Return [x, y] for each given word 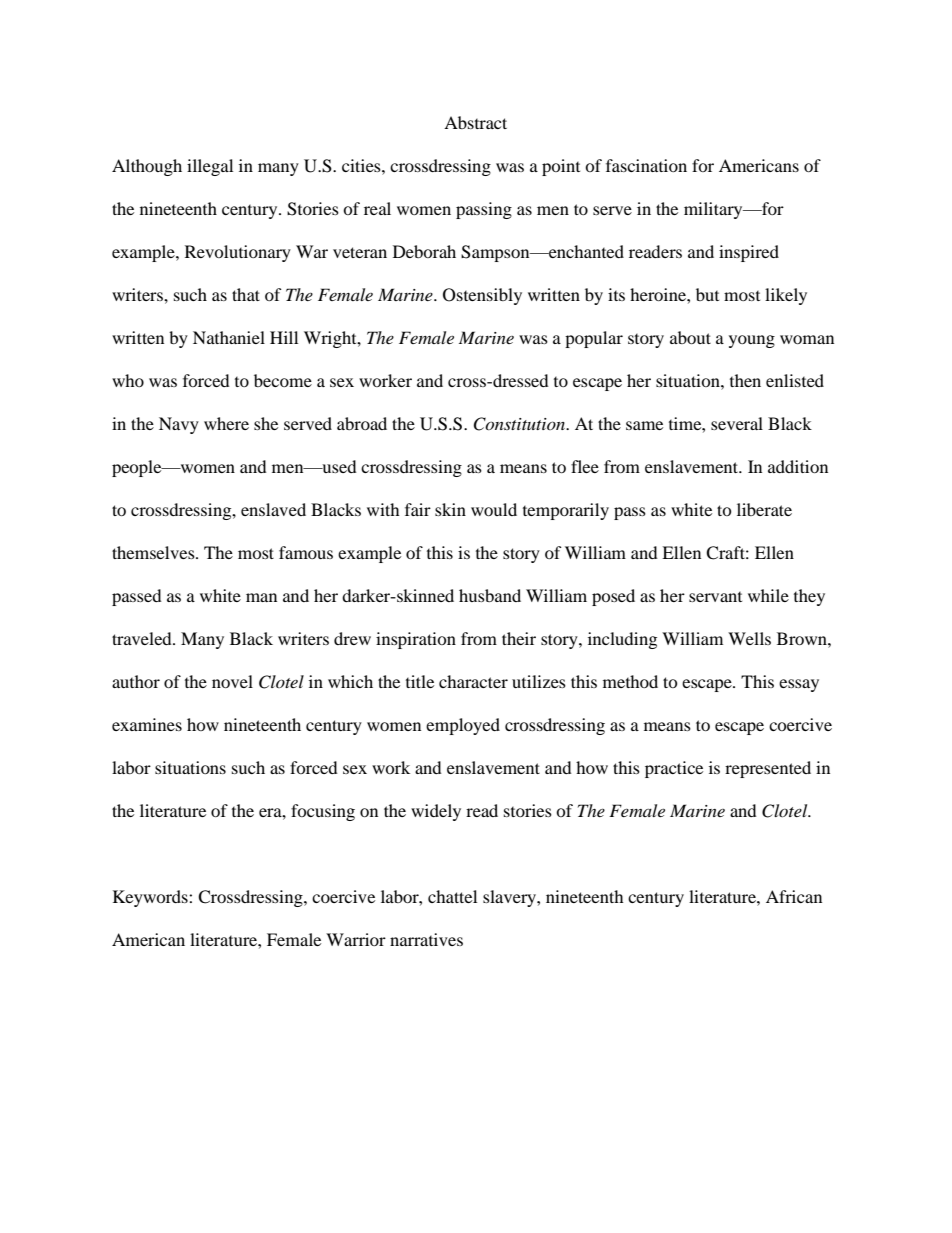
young [752, 341]
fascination [646, 165]
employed [463, 726]
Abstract [475, 122]
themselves [154, 552]
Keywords [151, 898]
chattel [452, 896]
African [794, 896]
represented [768, 769]
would [494, 509]
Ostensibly [482, 296]
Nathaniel [229, 337]
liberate [764, 509]
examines [147, 724]
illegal [210, 167]
